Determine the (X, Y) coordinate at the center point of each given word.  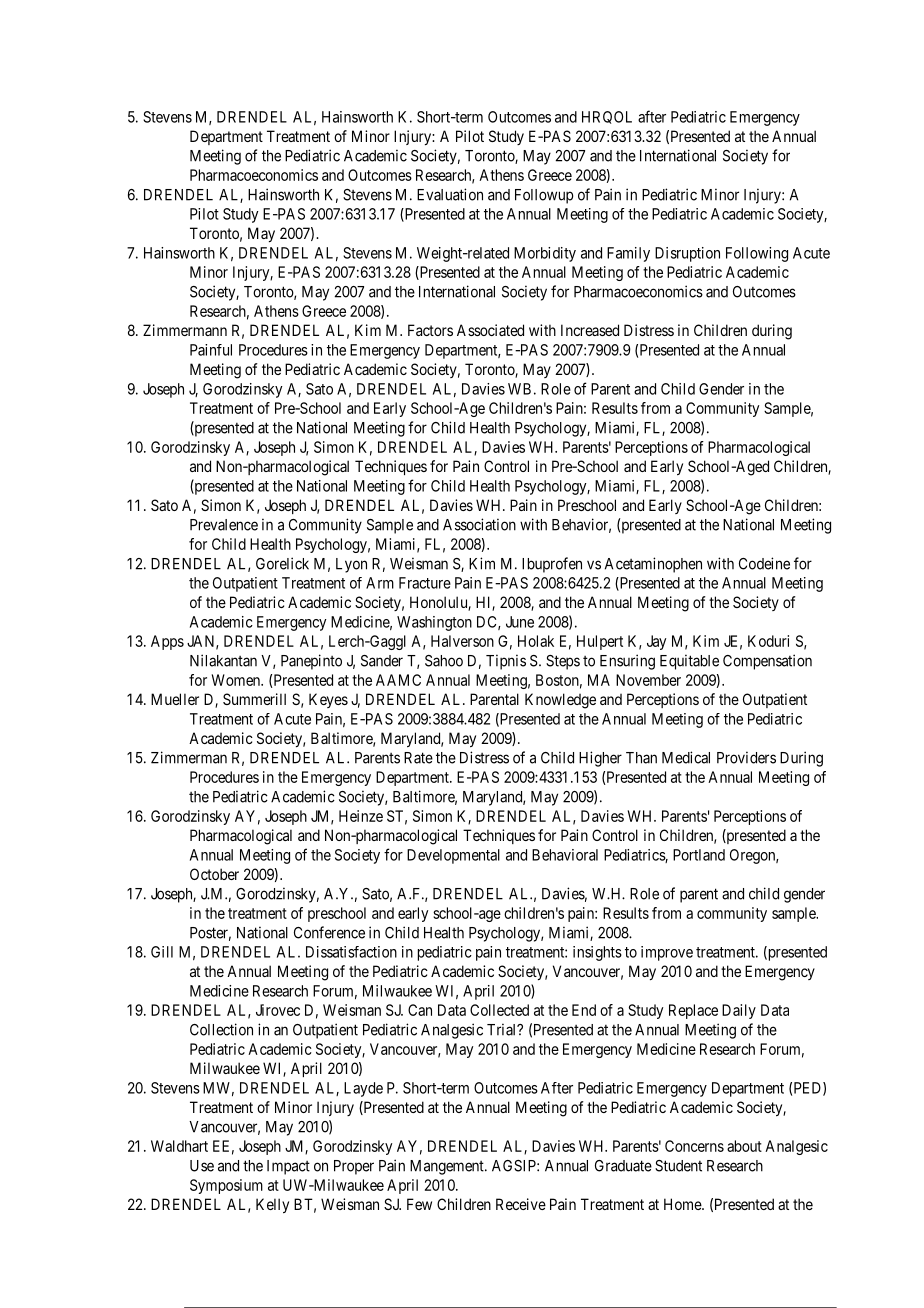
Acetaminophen (653, 565)
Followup (544, 196)
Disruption (687, 254)
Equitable (689, 662)
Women (237, 680)
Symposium (226, 1186)
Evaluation (450, 194)
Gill (162, 952)
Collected (499, 1010)
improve (667, 953)
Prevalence (224, 525)
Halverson (462, 641)
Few (419, 1204)
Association (479, 524)
